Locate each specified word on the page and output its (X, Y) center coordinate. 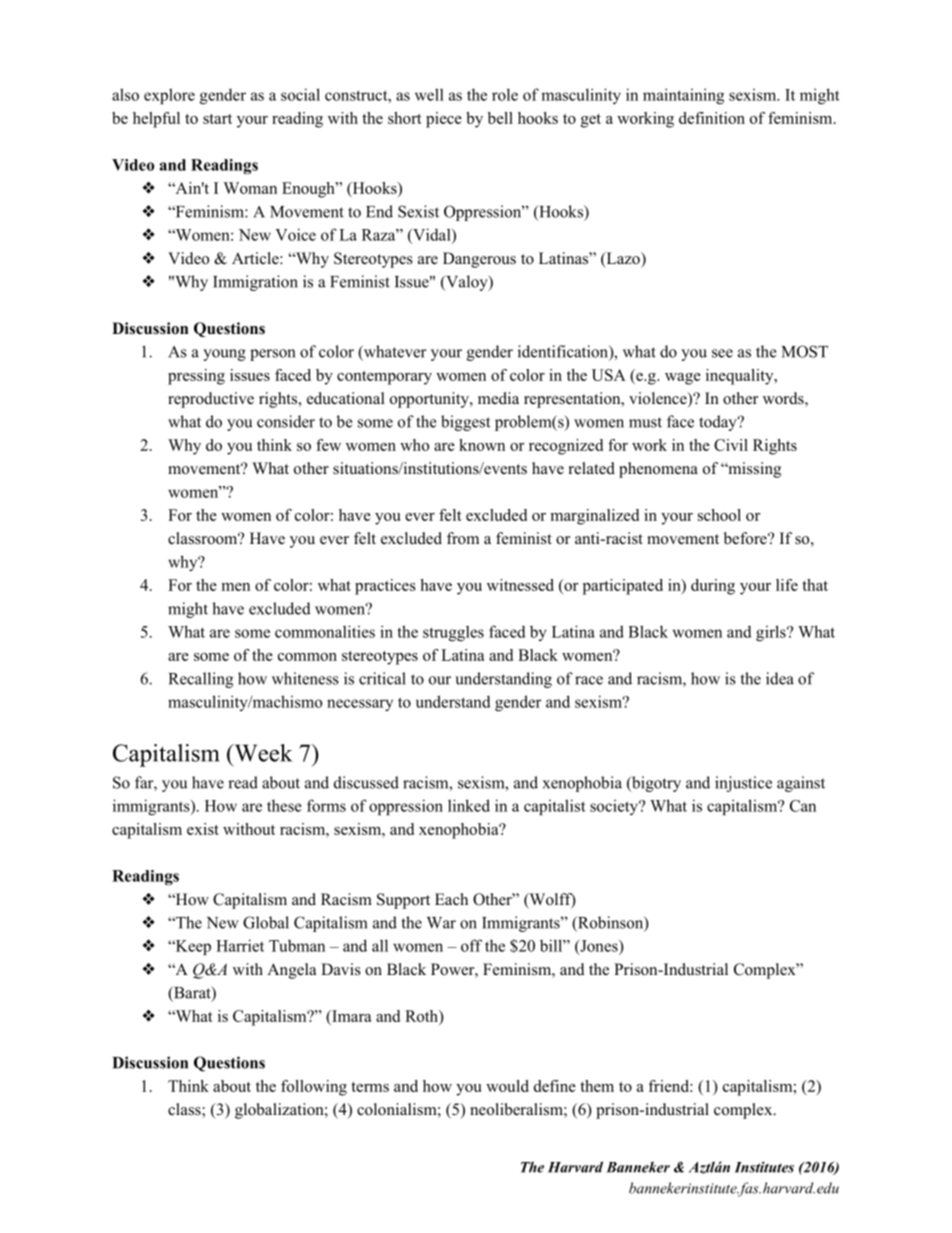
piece (444, 120)
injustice (743, 784)
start (217, 119)
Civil (731, 445)
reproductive (211, 400)
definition (712, 118)
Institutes (764, 1167)
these (284, 805)
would (507, 1086)
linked (469, 805)
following (314, 1088)
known (482, 445)
